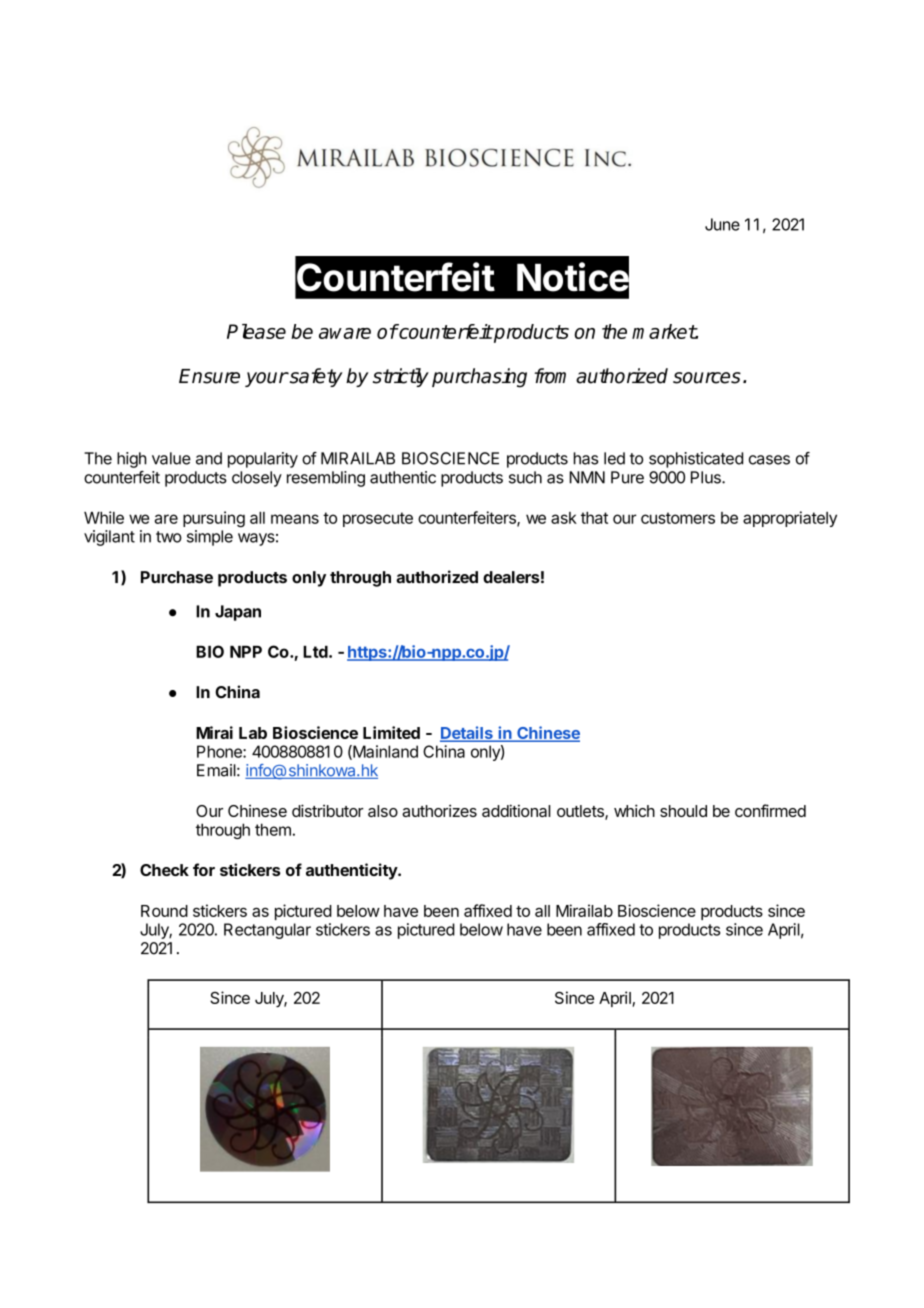  Describe the element at coordinates (683, 811) in the screenshot. I see `should` at that location.
